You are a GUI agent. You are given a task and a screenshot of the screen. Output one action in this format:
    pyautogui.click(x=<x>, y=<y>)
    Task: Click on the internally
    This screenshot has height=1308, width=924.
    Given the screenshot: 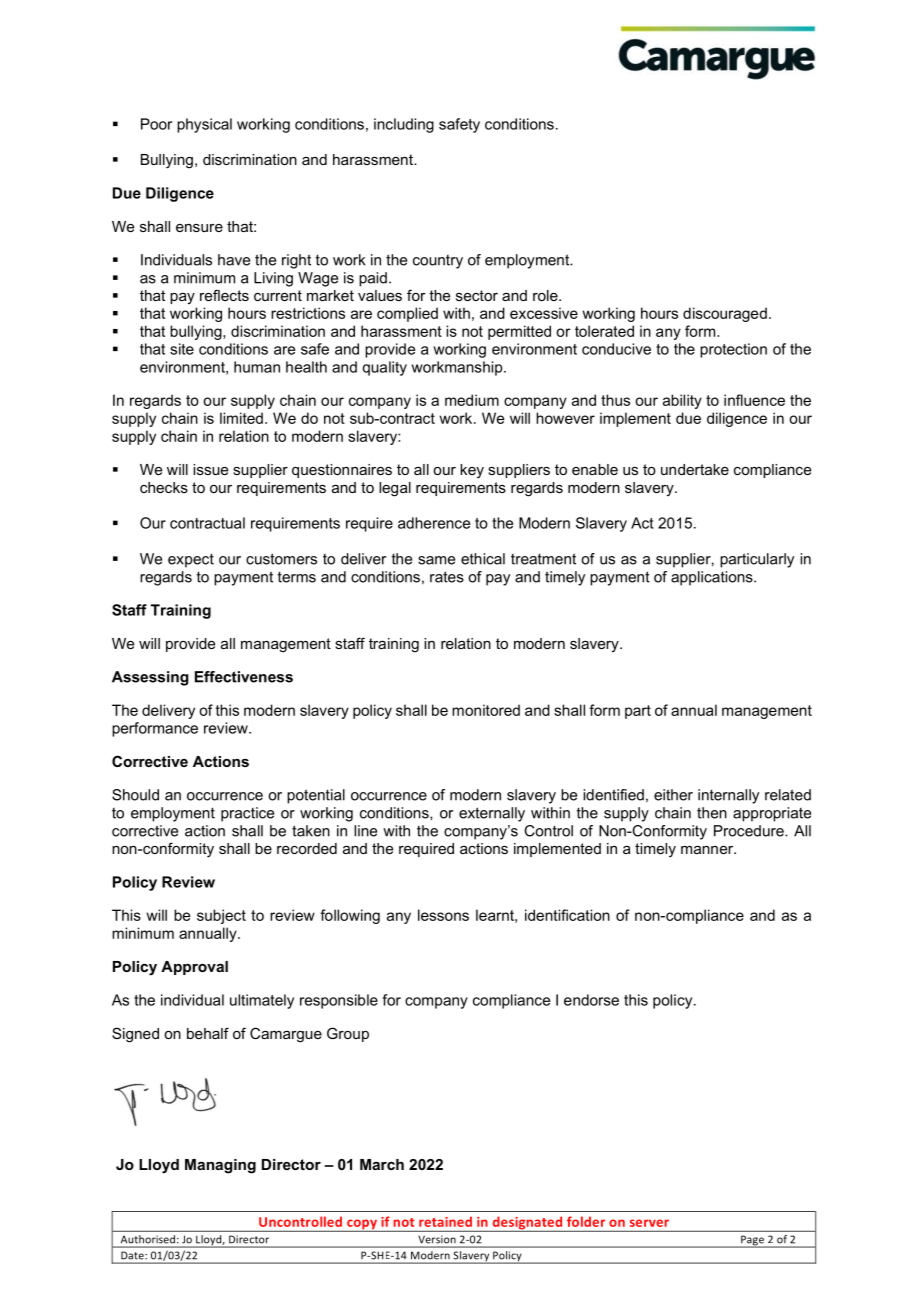 What is the action you would take?
    pyautogui.click(x=728, y=796)
